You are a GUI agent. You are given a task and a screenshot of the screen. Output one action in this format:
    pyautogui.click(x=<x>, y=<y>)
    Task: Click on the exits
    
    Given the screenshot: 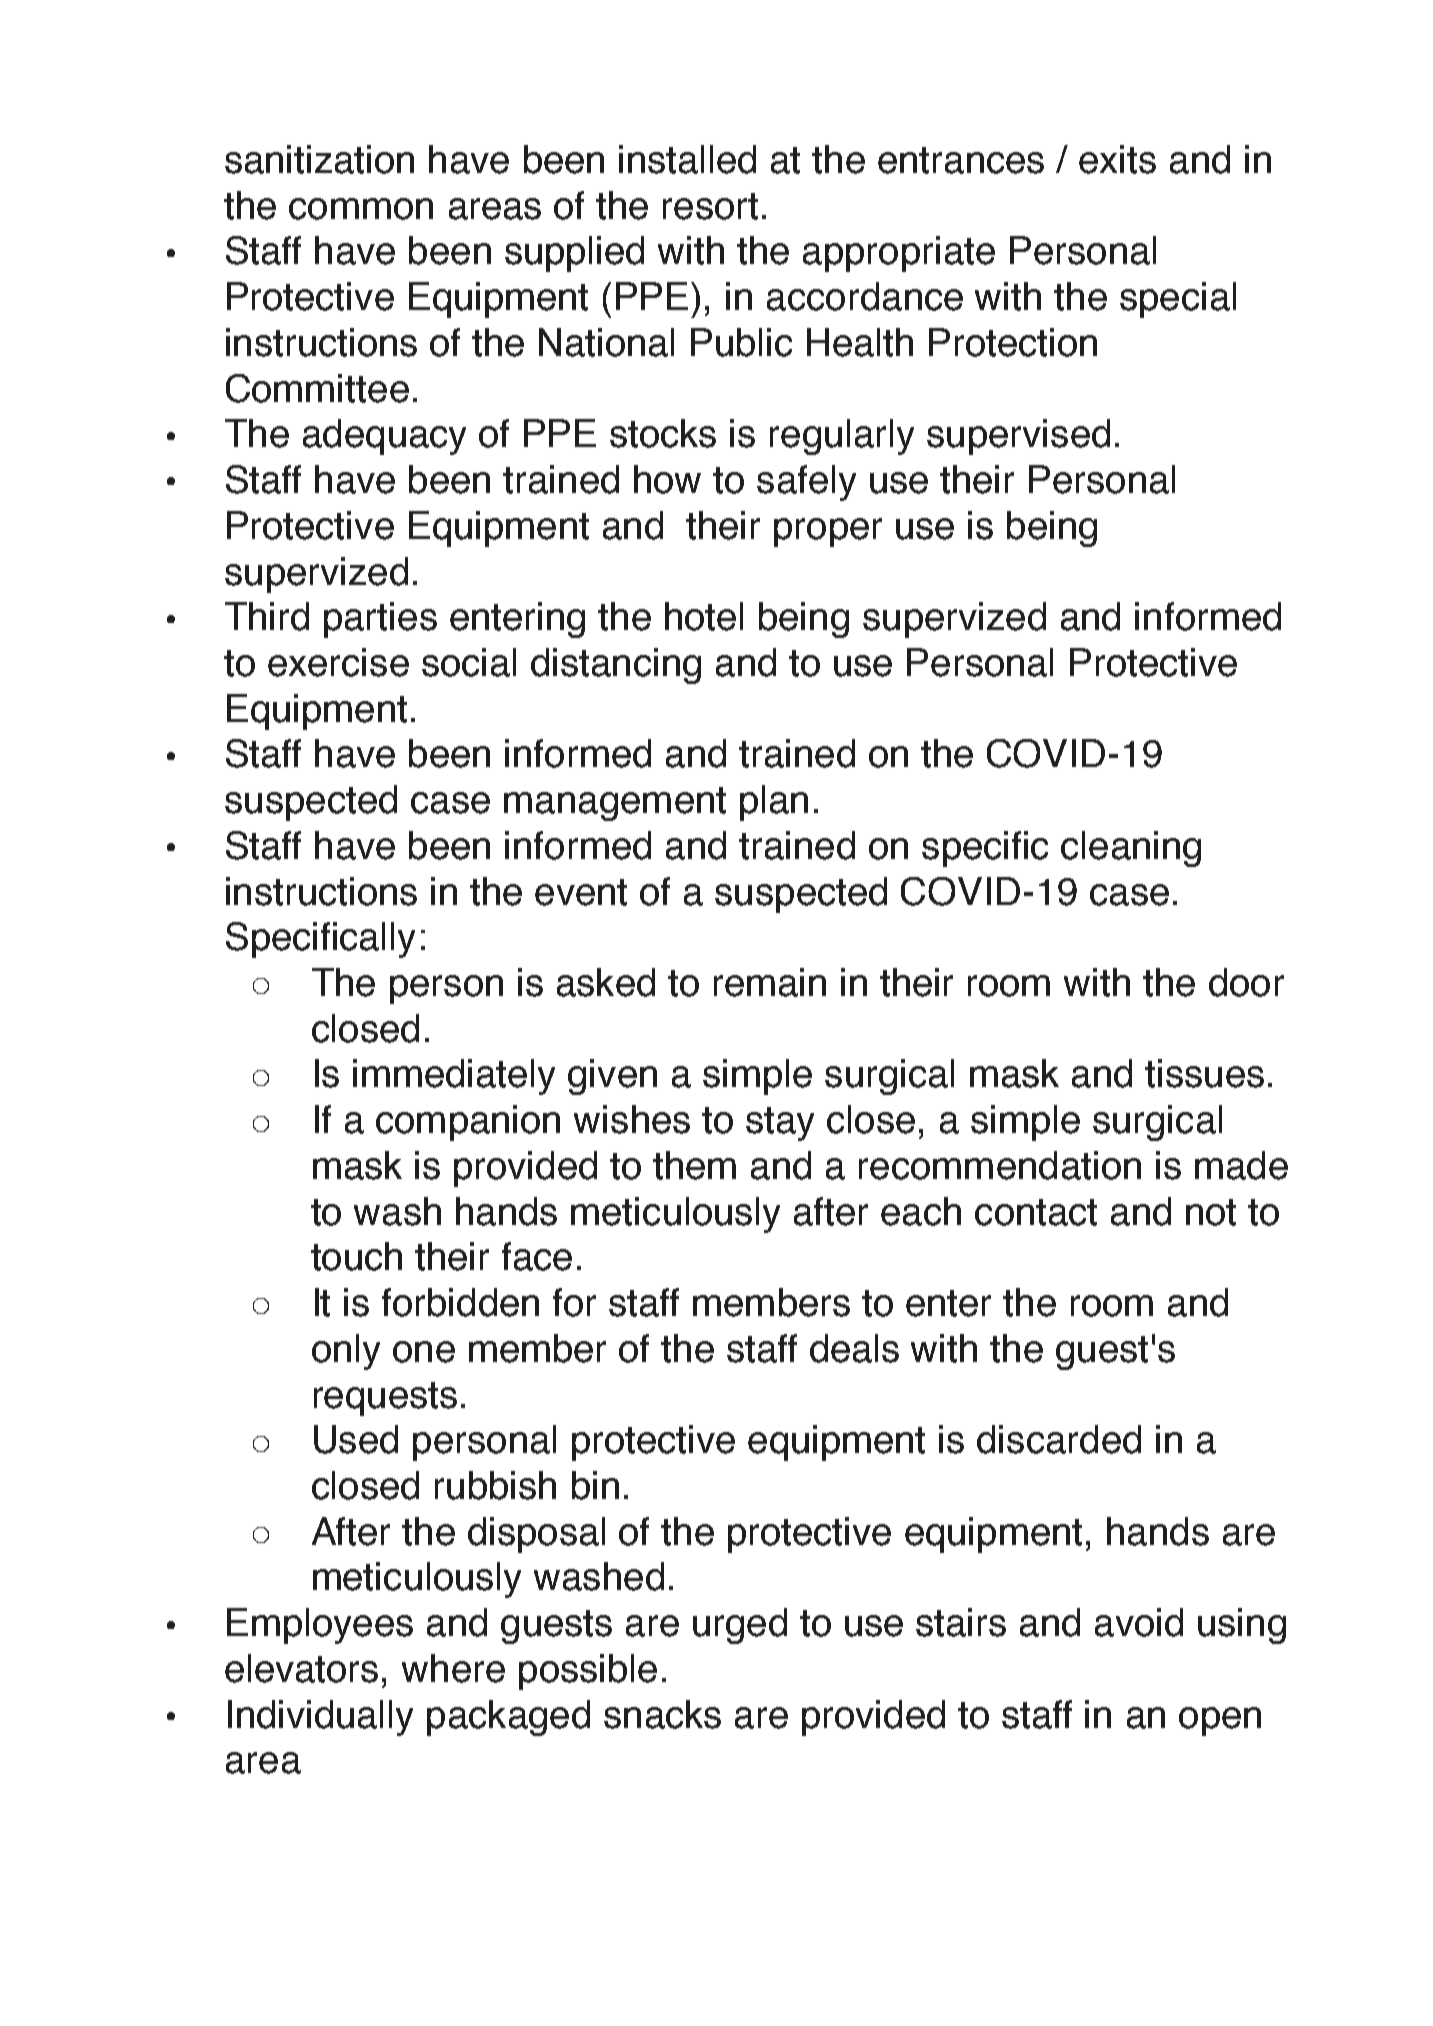 What is the action you would take?
    pyautogui.click(x=1117, y=159)
